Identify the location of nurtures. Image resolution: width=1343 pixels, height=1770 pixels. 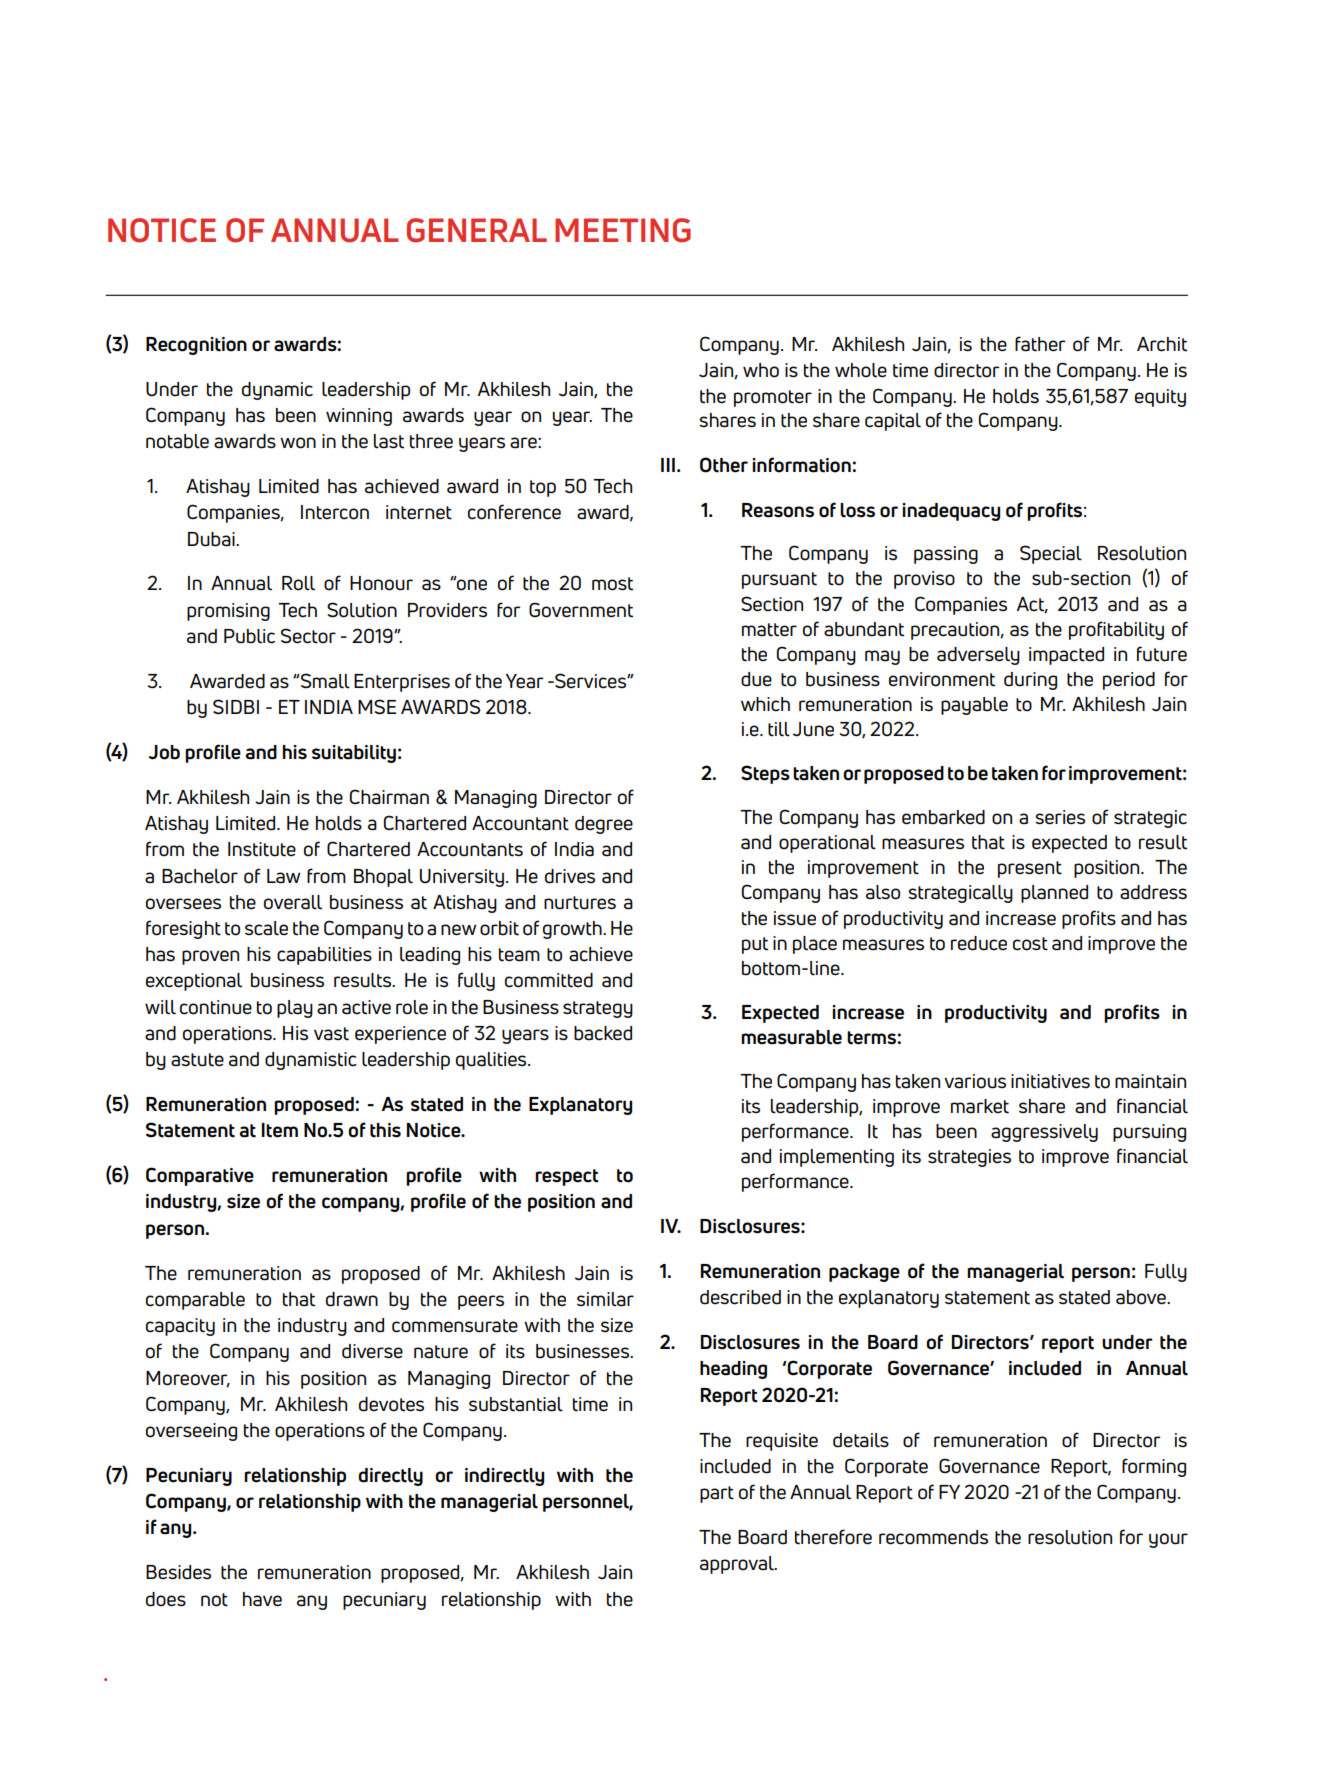
(580, 903).
